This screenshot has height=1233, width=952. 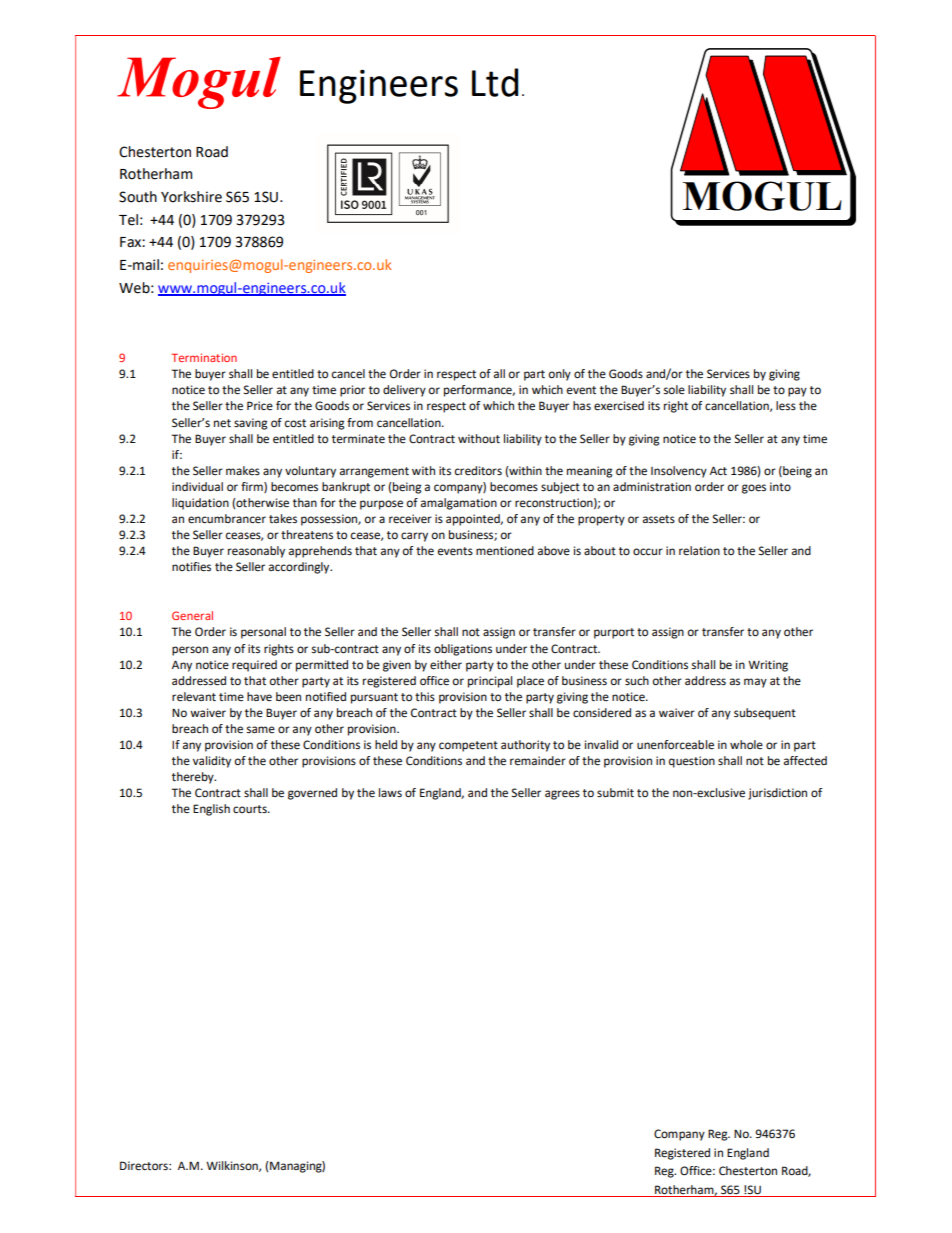 I want to click on Termination, so click(x=204, y=357).
